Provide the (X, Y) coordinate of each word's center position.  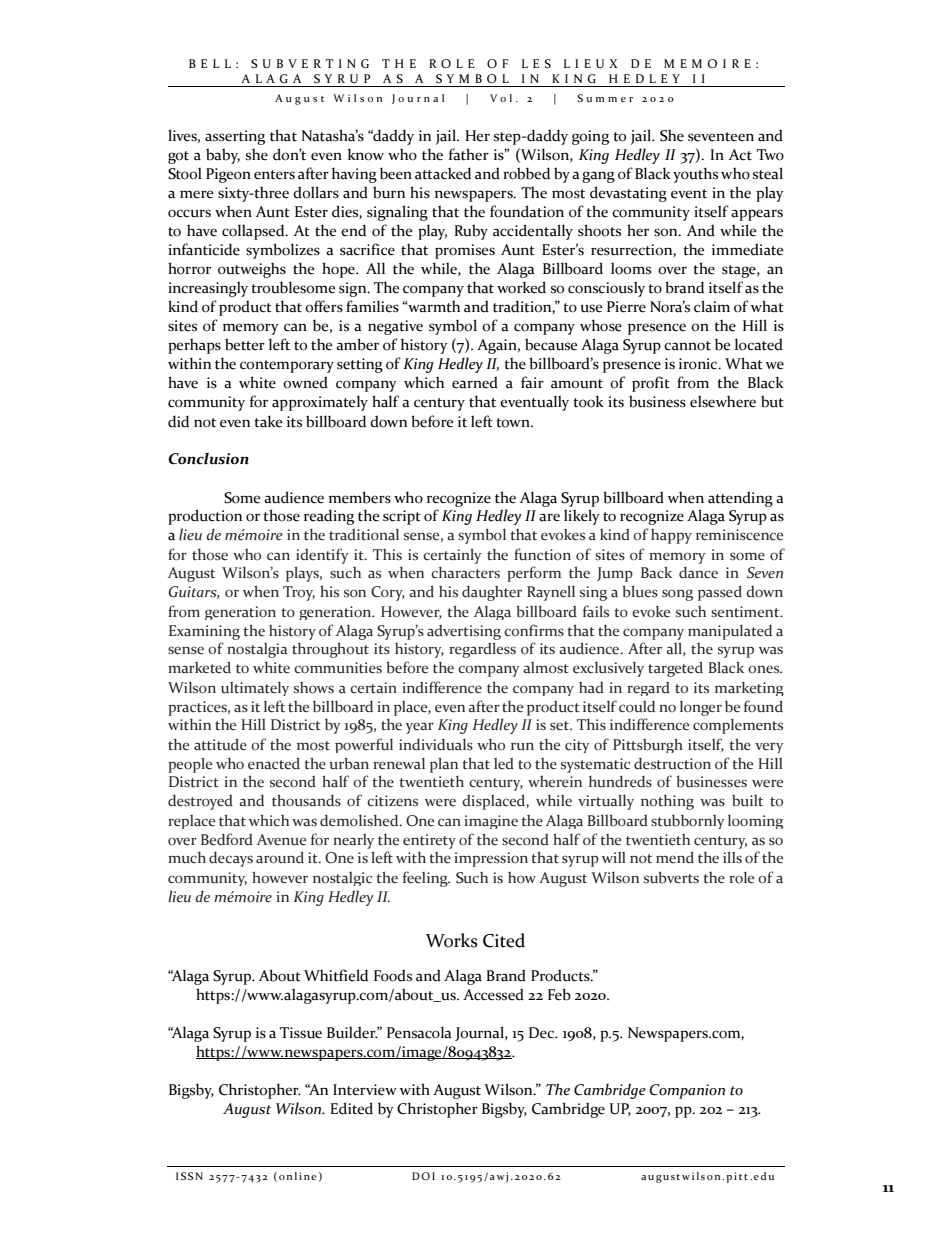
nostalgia (257, 650)
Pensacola (419, 1032)
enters (274, 175)
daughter (492, 593)
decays (231, 859)
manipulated (730, 632)
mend (675, 857)
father (469, 154)
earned (475, 383)
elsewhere (723, 402)
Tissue (301, 1033)
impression (491, 859)
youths (695, 175)
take (268, 421)
